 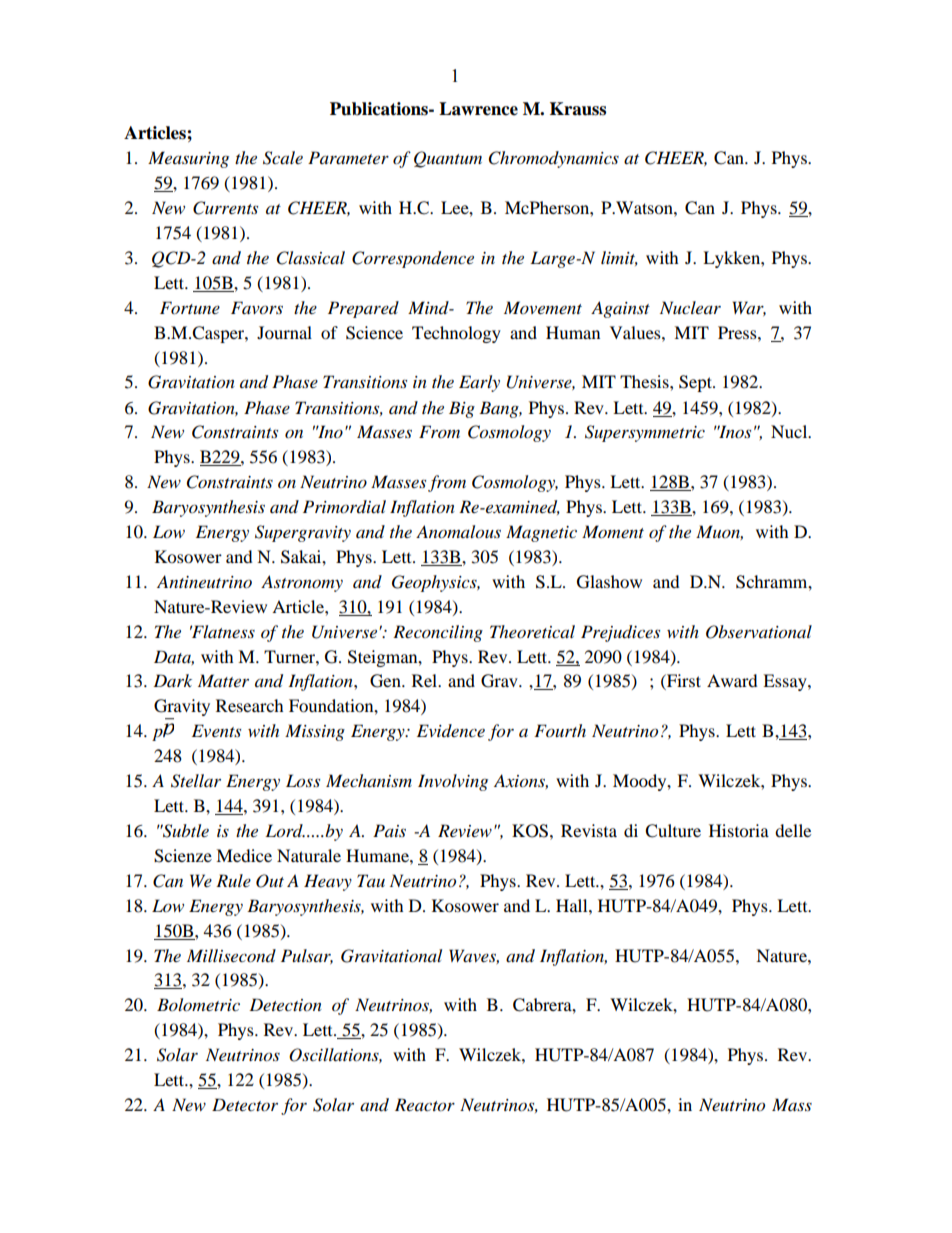 What do you see at coordinates (283, 158) in the screenshot?
I see `Scale` at bounding box center [283, 158].
